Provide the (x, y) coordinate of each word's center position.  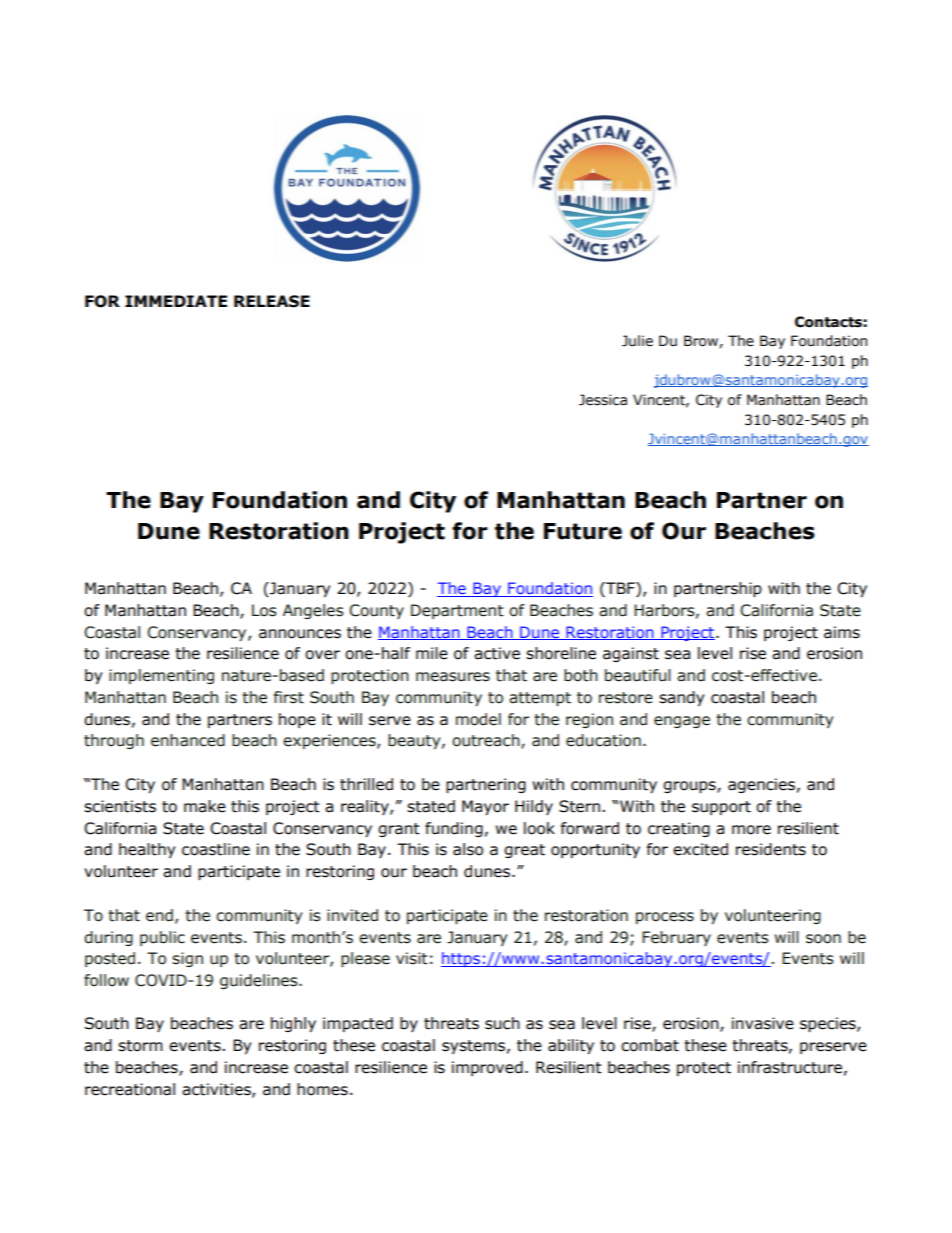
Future (583, 531)
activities (217, 1090)
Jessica (603, 400)
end (159, 915)
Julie (637, 341)
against (631, 654)
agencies (761, 785)
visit (412, 958)
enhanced (188, 740)
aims (842, 632)
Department (457, 611)
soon (823, 939)
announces (300, 634)
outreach (487, 741)
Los (264, 610)
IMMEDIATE (176, 301)
